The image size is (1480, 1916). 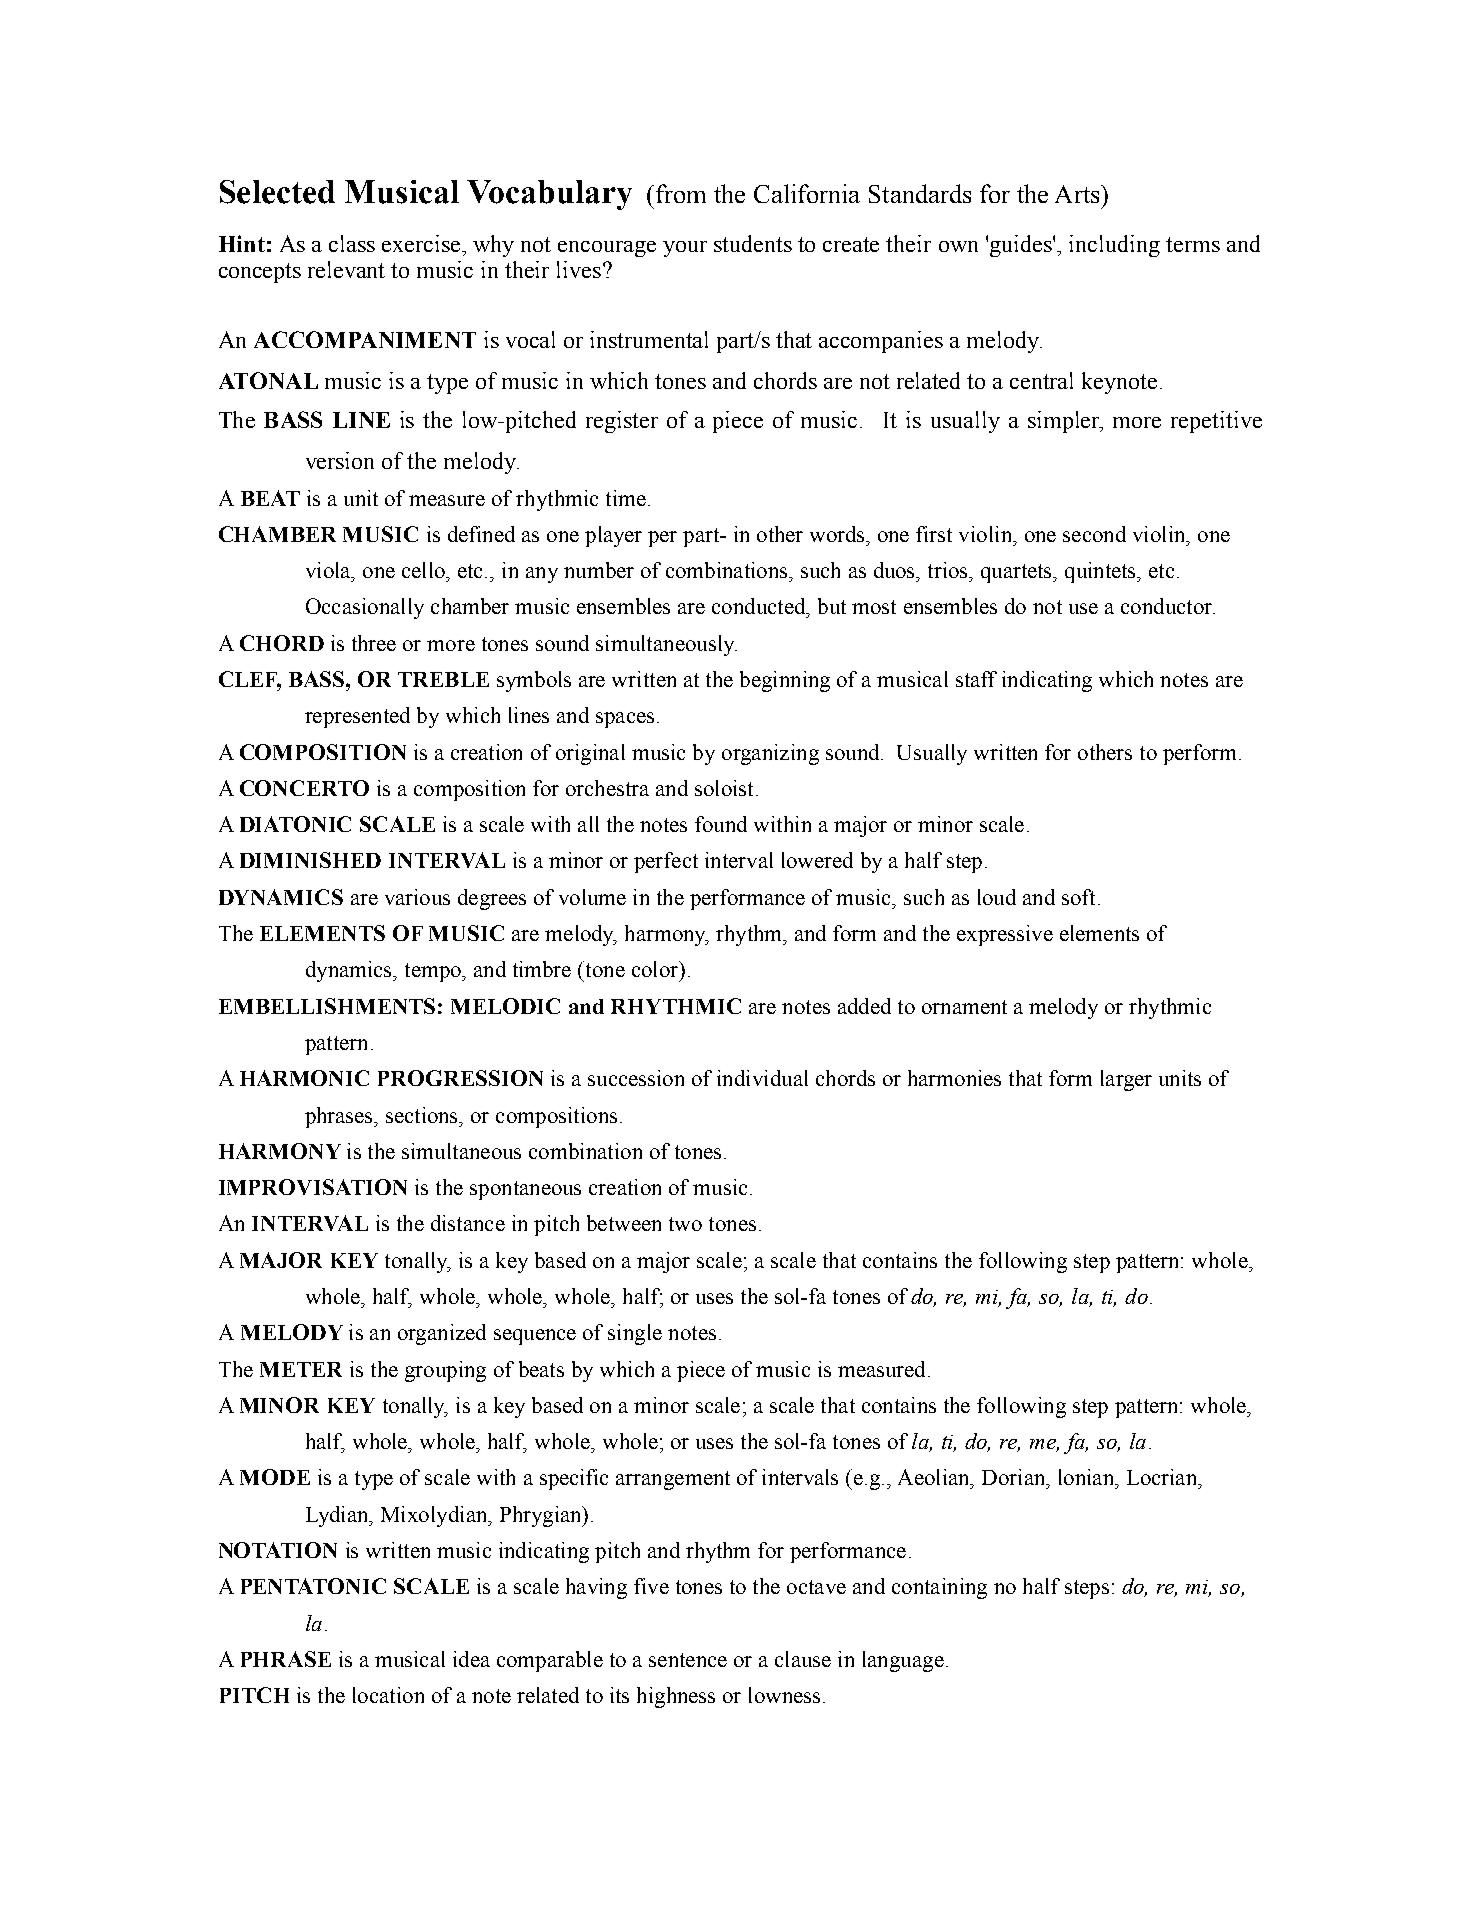 I want to click on students, so click(x=753, y=243).
